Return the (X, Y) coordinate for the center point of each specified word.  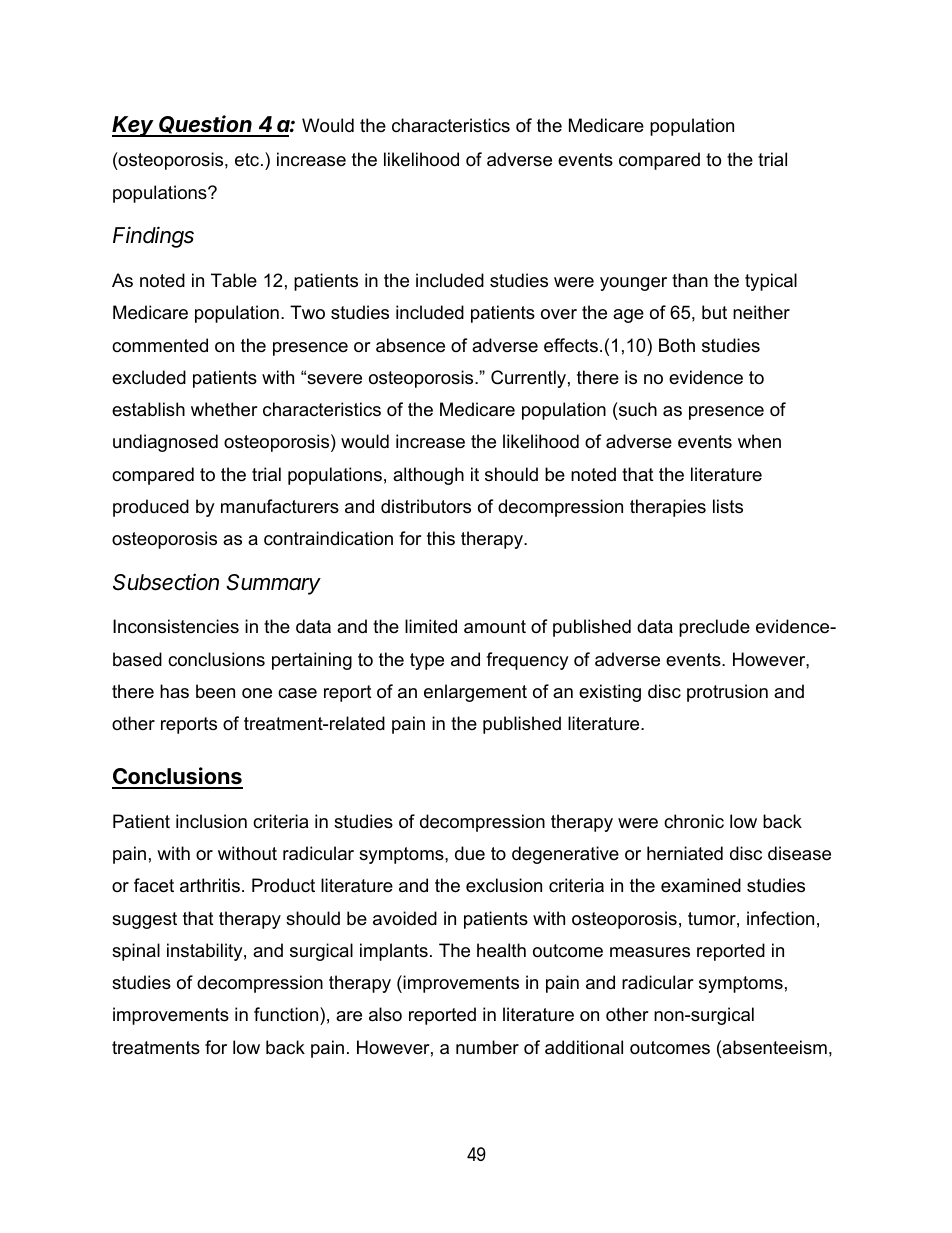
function (287, 1014)
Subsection (166, 582)
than (690, 280)
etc (248, 160)
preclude (714, 628)
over (559, 314)
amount (495, 627)
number (487, 1047)
